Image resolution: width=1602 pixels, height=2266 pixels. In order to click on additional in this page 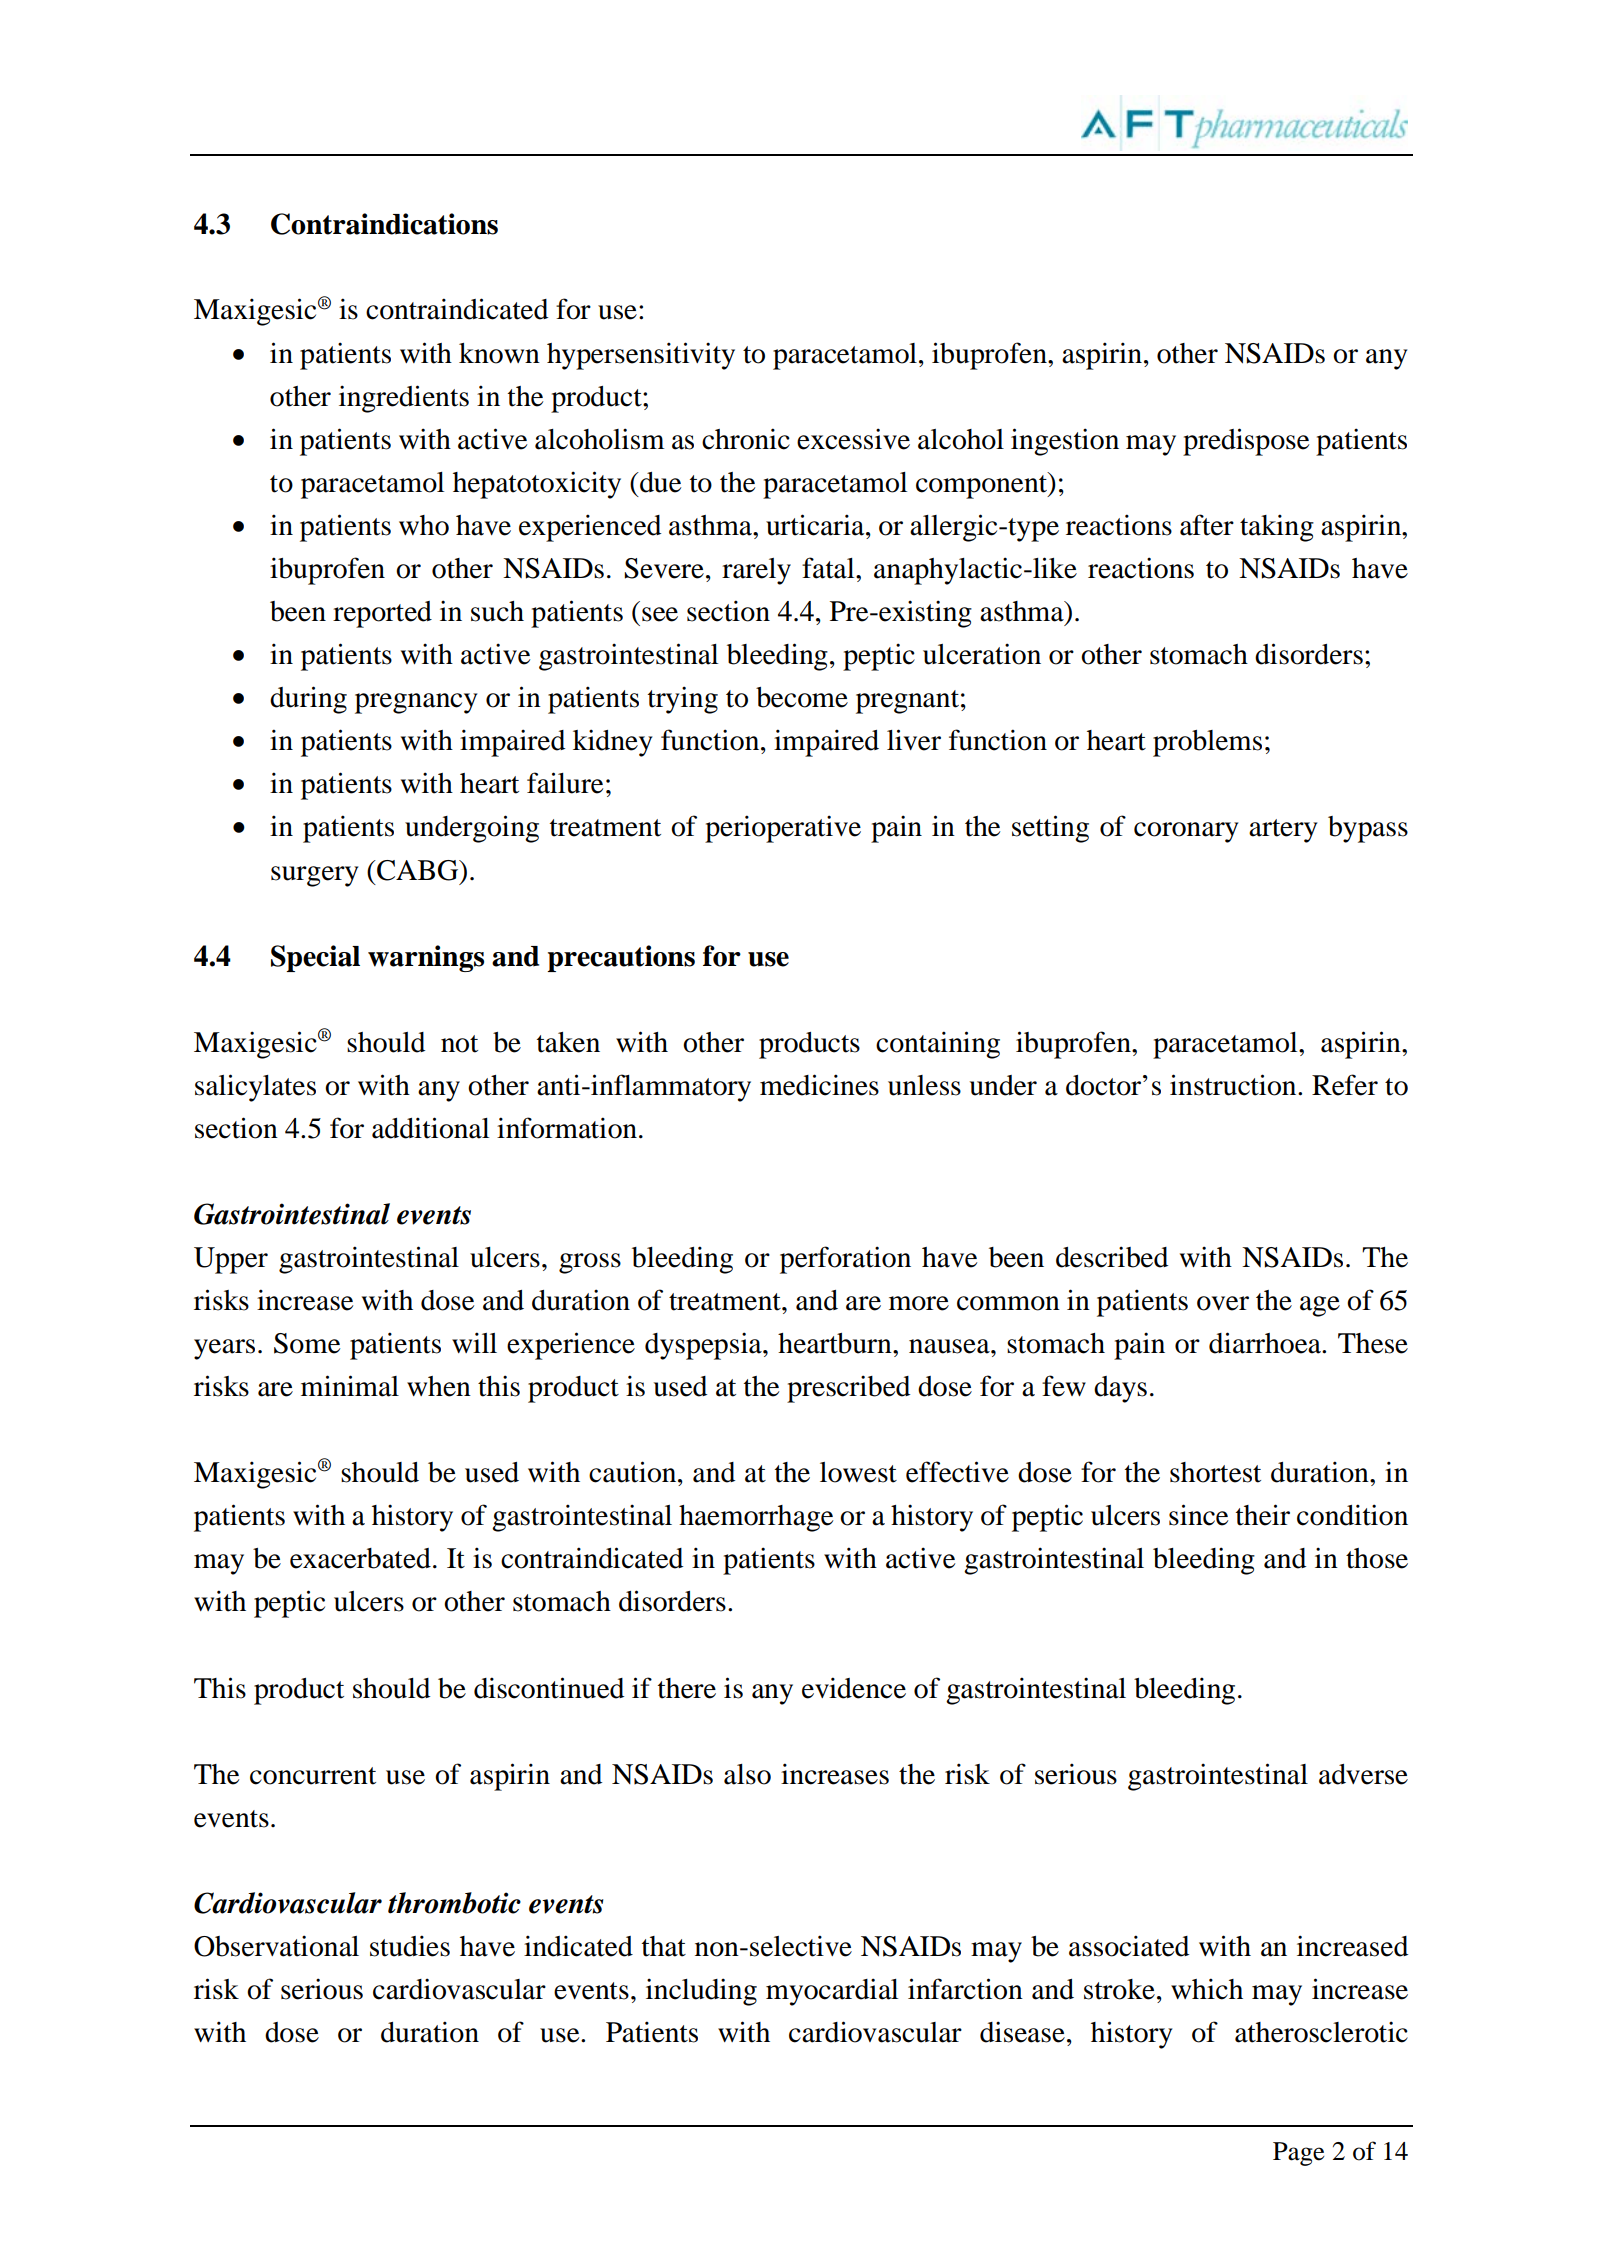, I will do `click(430, 1128)`.
